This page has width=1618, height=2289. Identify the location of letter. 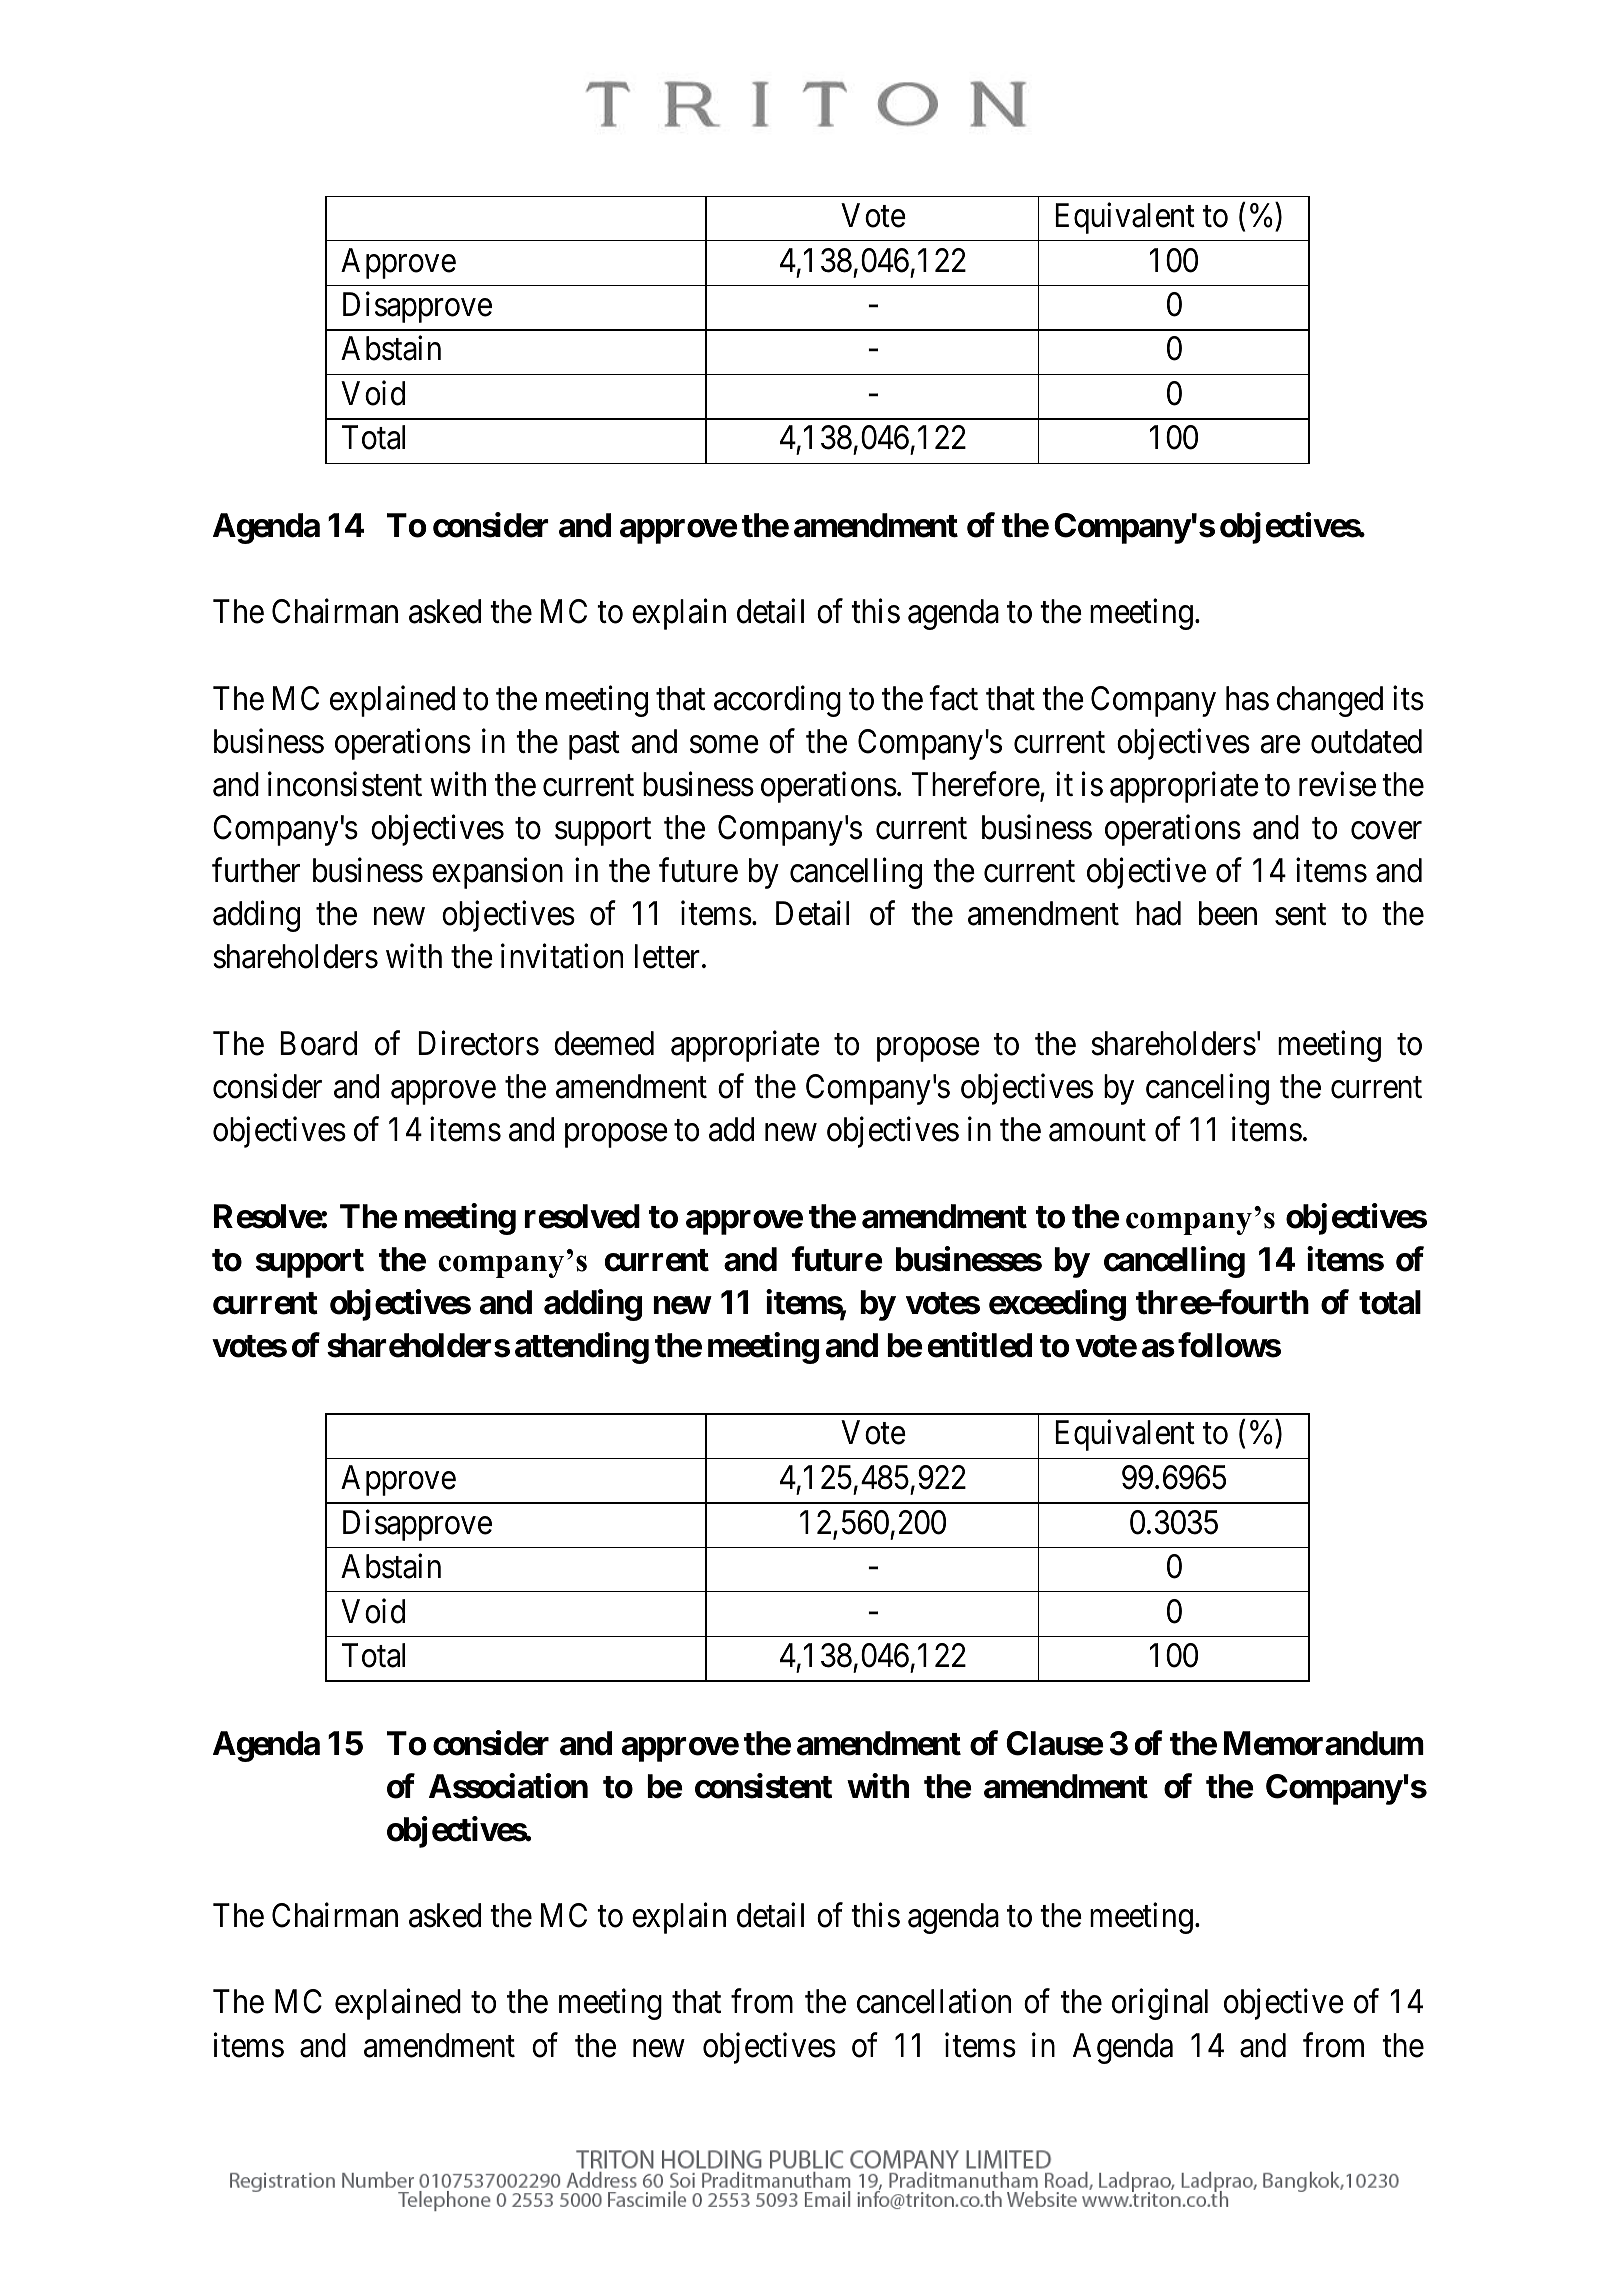
(669, 956).
